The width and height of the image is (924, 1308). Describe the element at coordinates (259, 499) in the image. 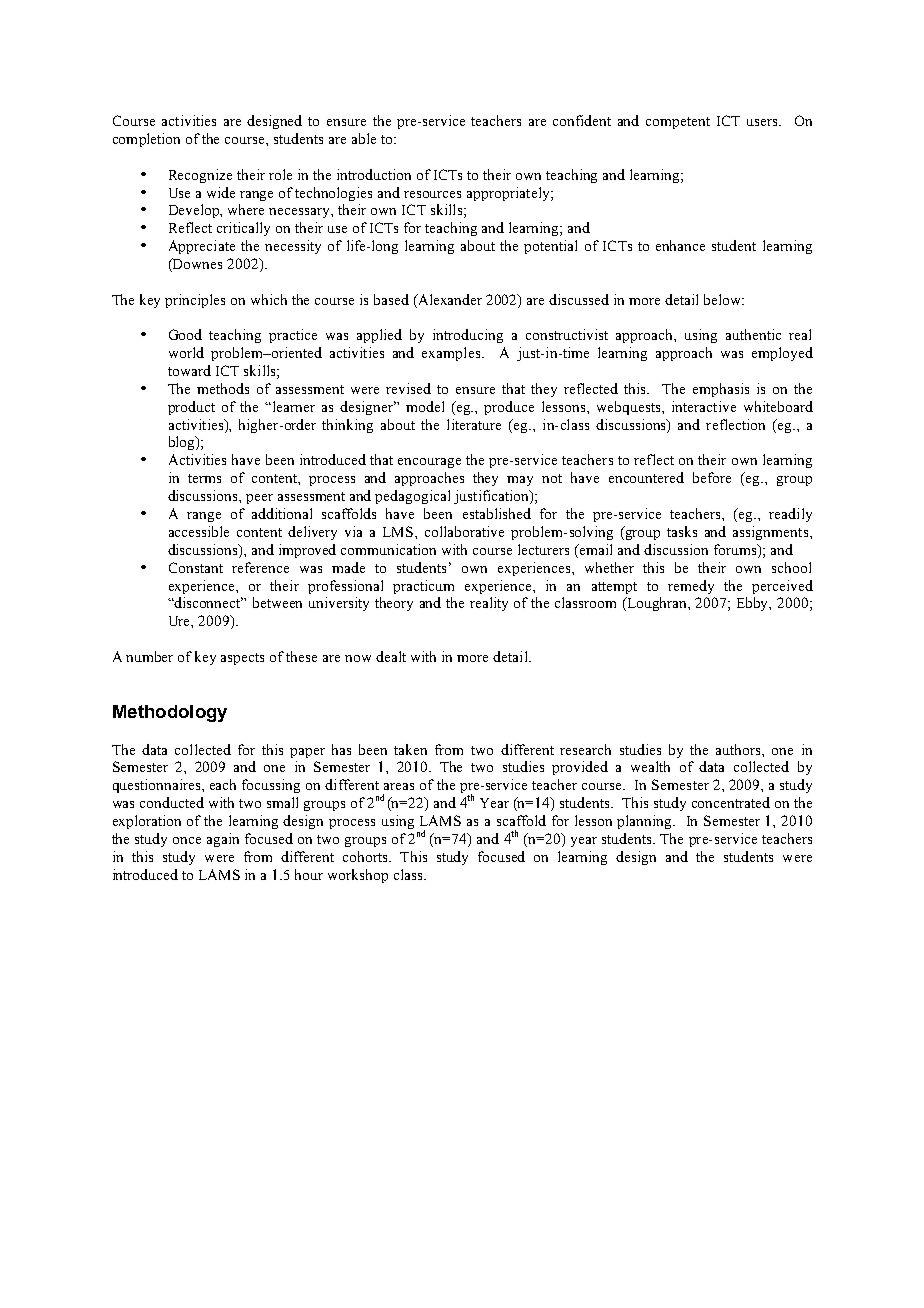

I see `peer` at that location.
